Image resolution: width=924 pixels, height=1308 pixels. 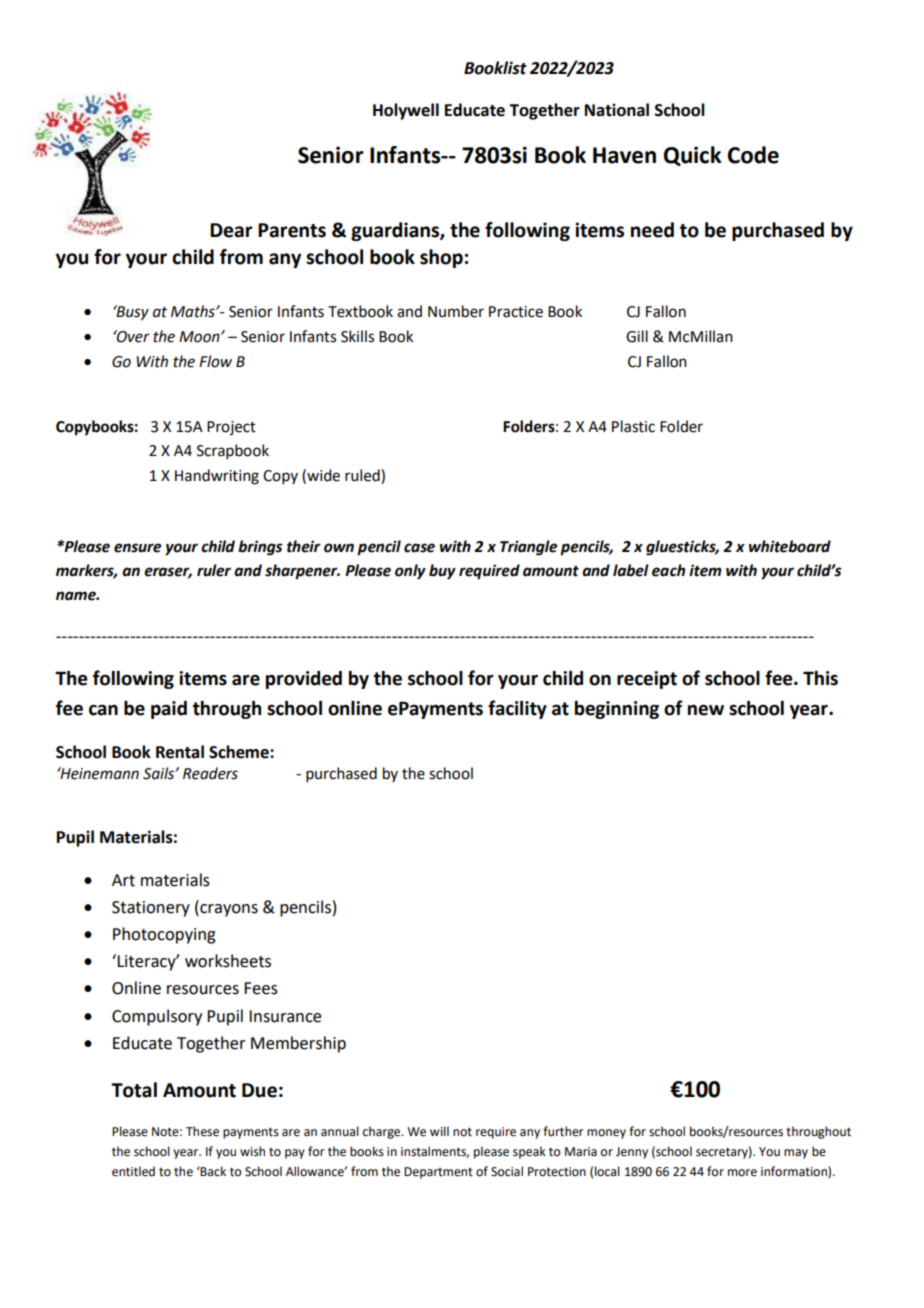 I want to click on will, so click(x=439, y=1131).
